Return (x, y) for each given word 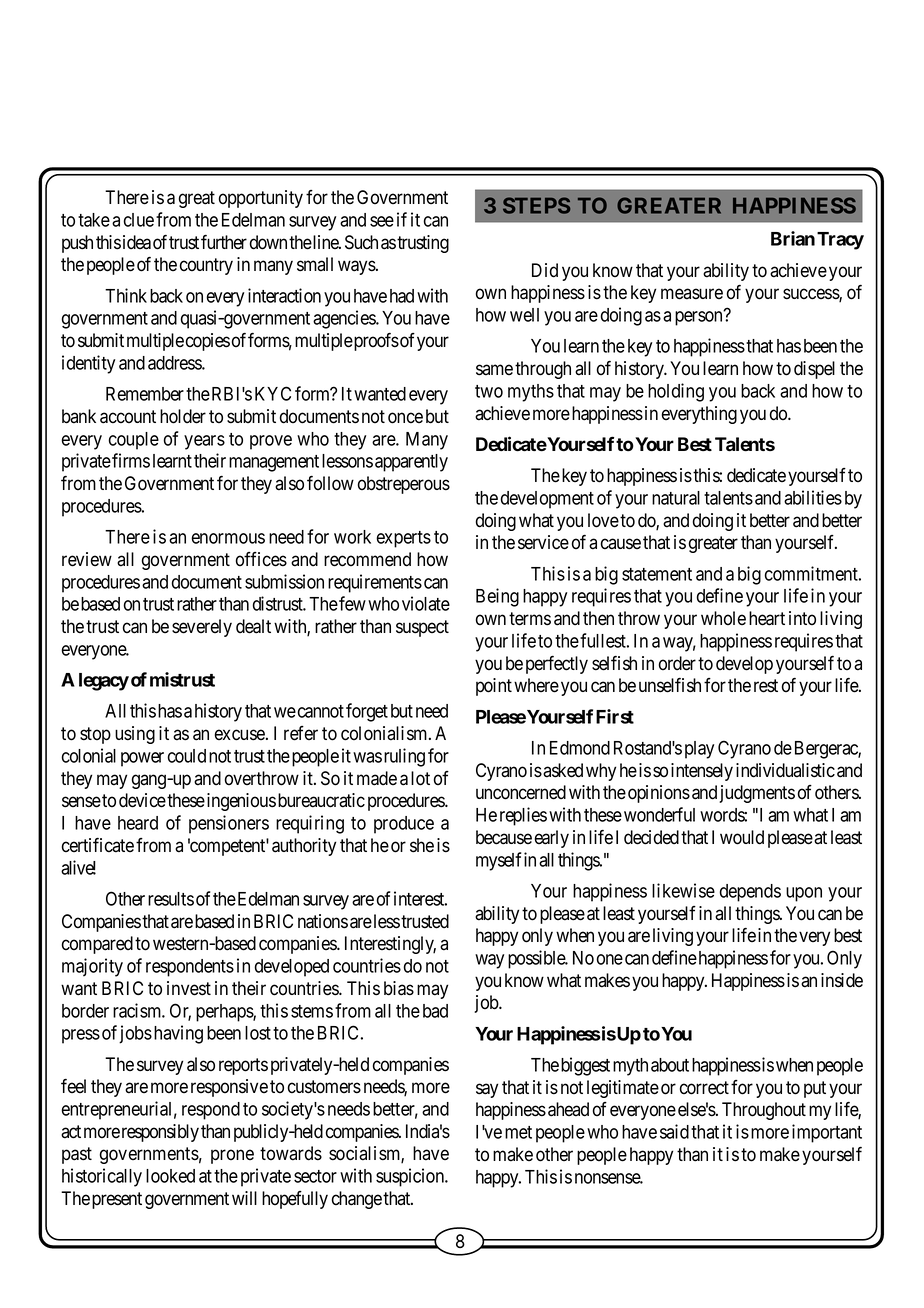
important (827, 1133)
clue (139, 220)
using (135, 735)
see (382, 221)
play (699, 750)
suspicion (411, 1177)
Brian (793, 238)
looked (170, 1176)
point (494, 687)
